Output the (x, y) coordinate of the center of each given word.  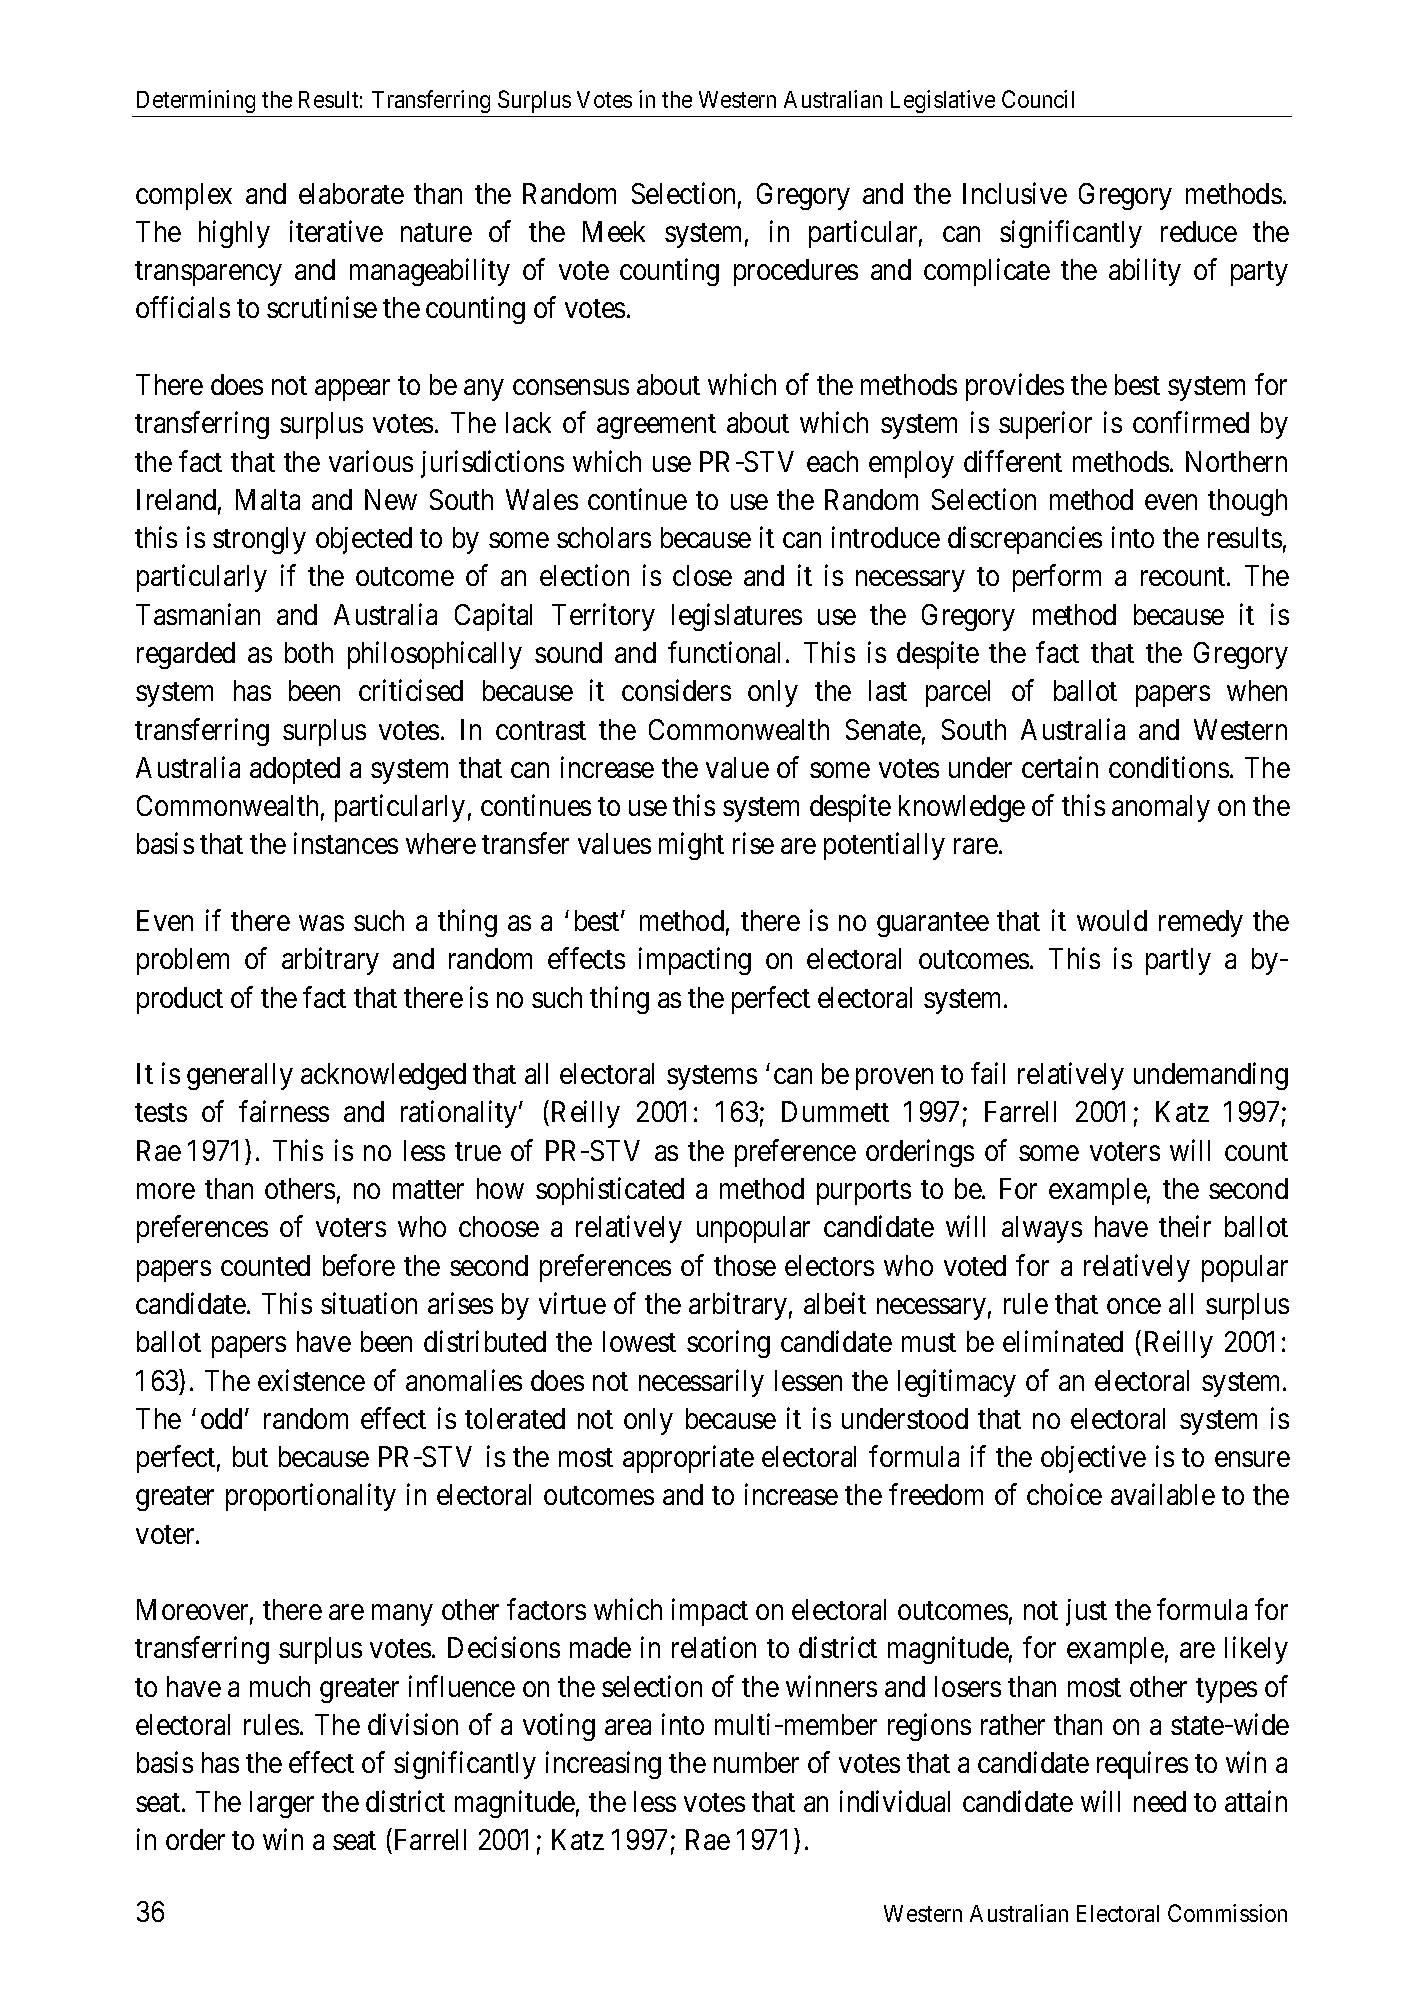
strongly (259, 540)
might (691, 846)
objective (1093, 1459)
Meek (614, 231)
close (702, 575)
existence (311, 1380)
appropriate (688, 1459)
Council (1038, 99)
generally (240, 1076)
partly (1178, 961)
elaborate (351, 193)
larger (282, 1804)
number (756, 1762)
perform (1057, 578)
